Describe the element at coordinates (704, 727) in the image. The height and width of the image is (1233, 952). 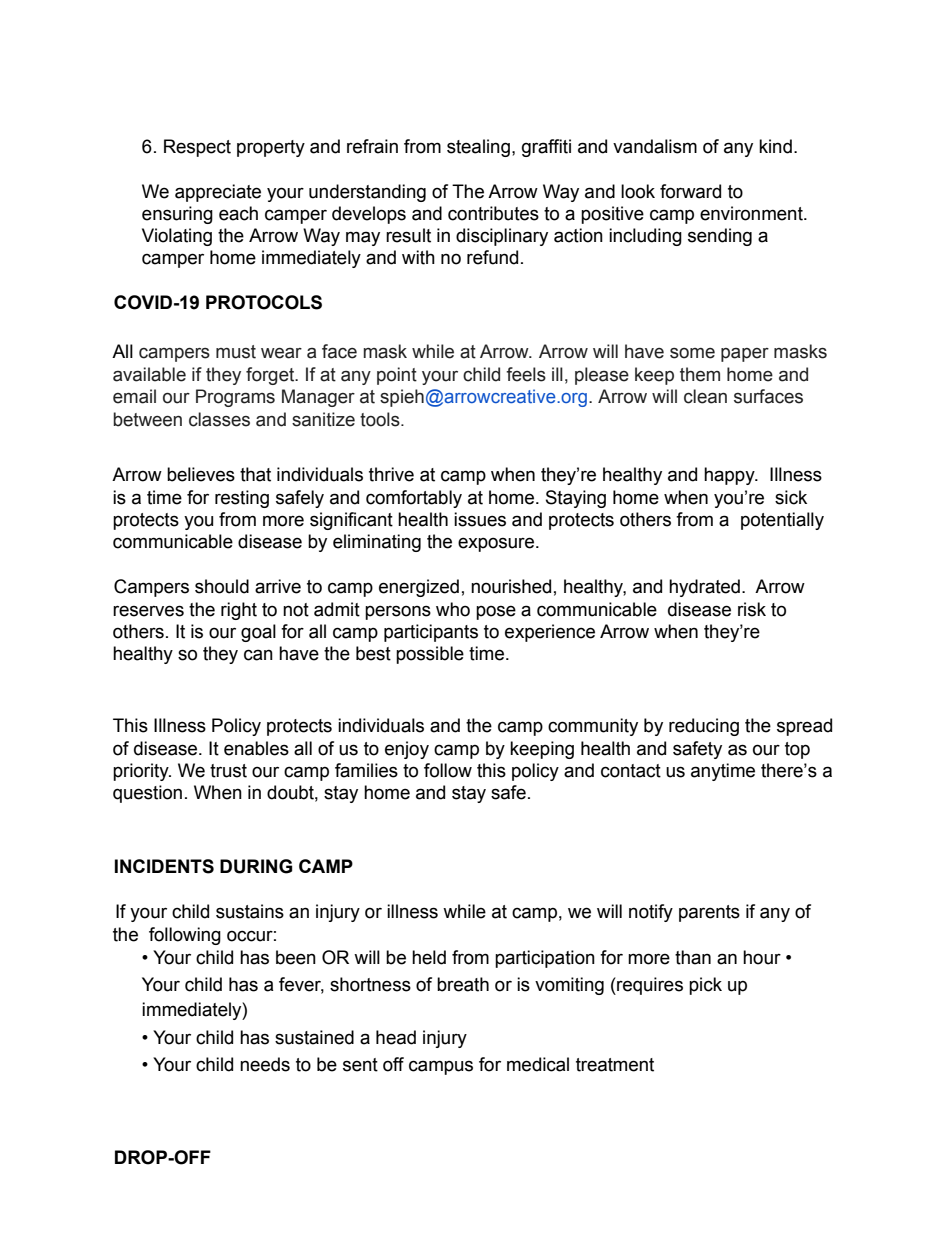
I see `reducing` at that location.
